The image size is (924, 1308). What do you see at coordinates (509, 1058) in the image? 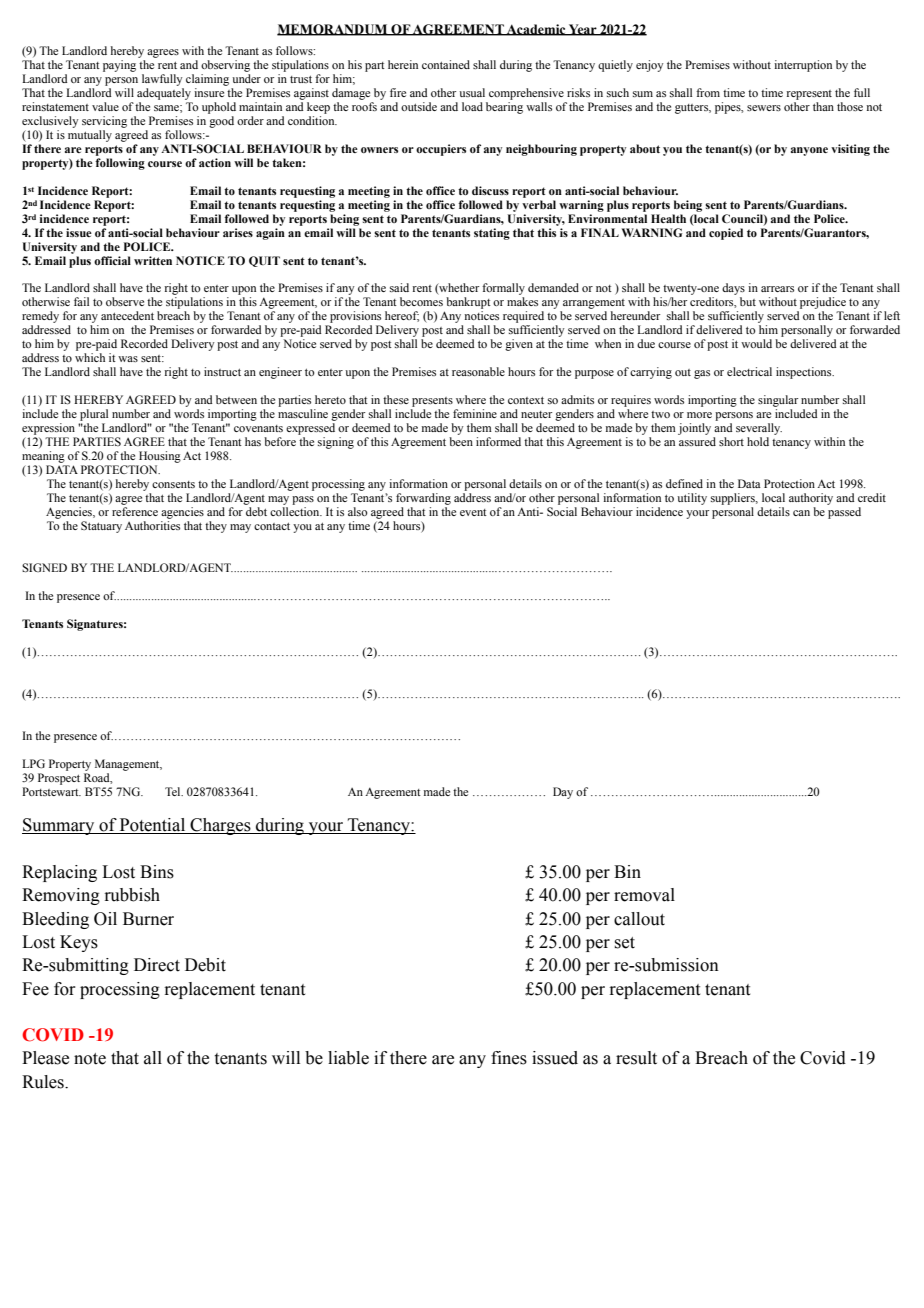
I see `fines` at bounding box center [509, 1058].
